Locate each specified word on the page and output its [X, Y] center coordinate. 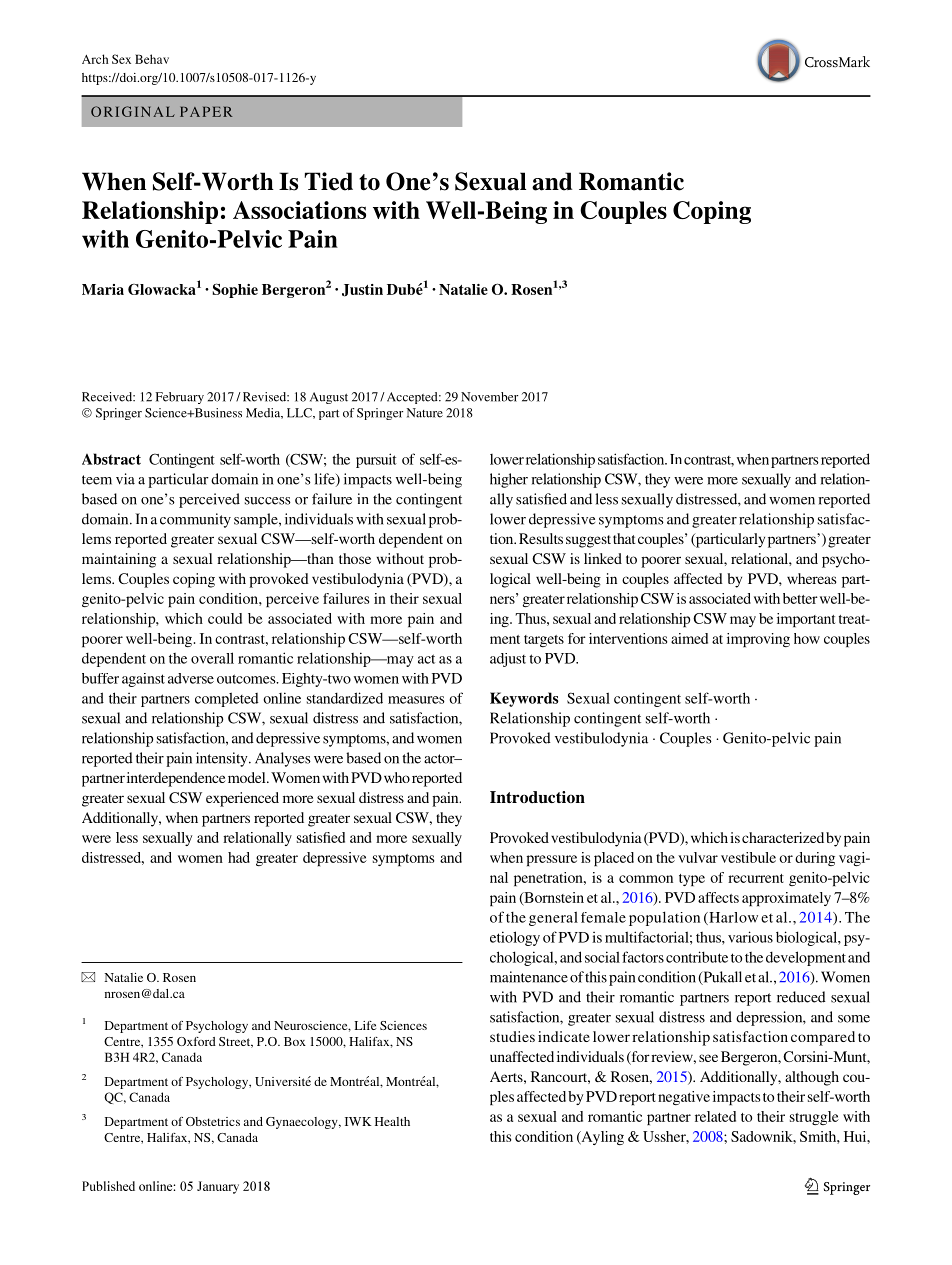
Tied [329, 181]
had [239, 857]
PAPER [206, 112]
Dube [405, 289]
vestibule [748, 857]
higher [509, 480]
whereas [812, 578]
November [489, 397]
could [225, 618]
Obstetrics [213, 1121]
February [179, 398]
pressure [551, 860]
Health [392, 1121]
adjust [508, 660]
